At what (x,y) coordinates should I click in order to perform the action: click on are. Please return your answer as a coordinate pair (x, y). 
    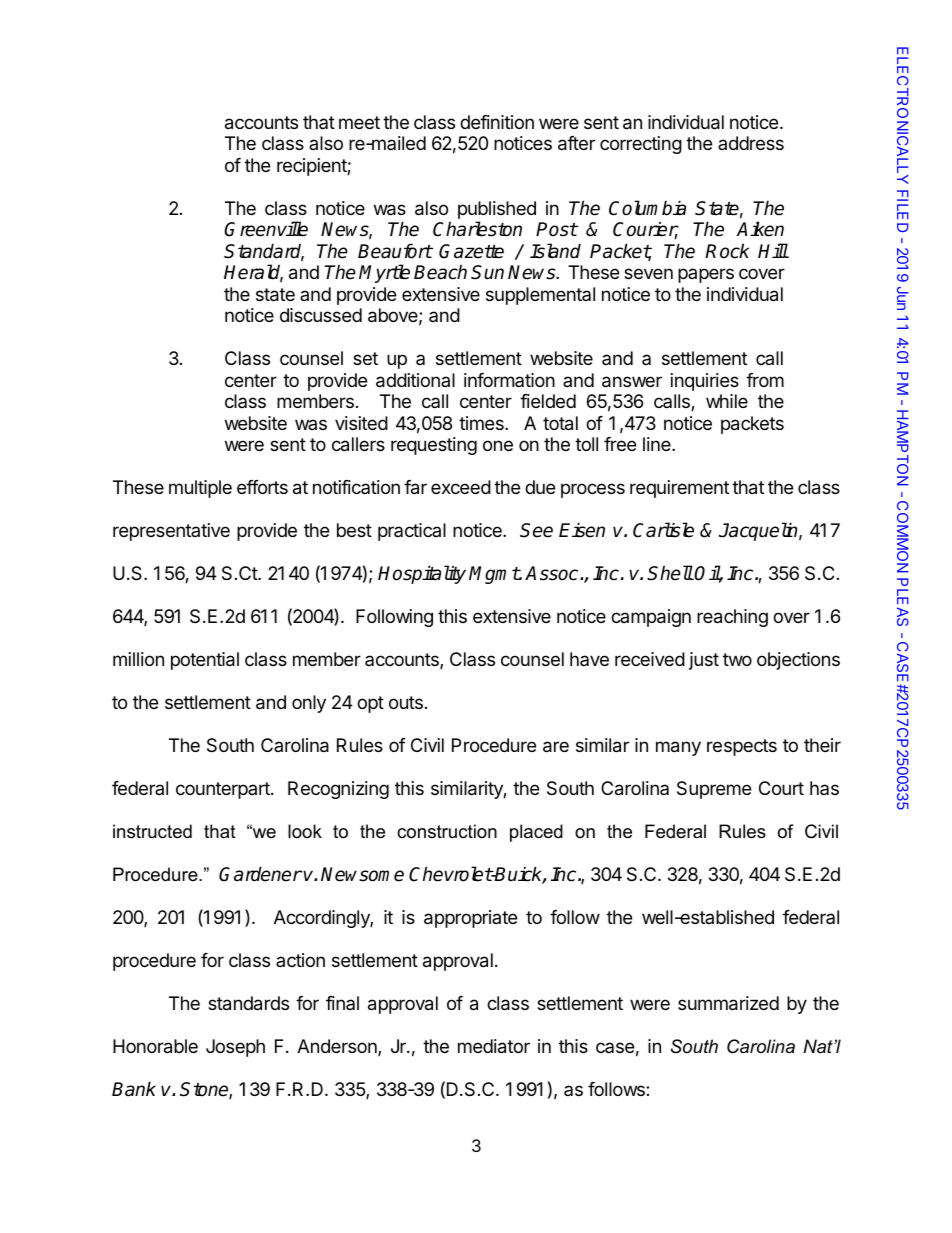
    Looking at the image, I should click on (556, 747).
